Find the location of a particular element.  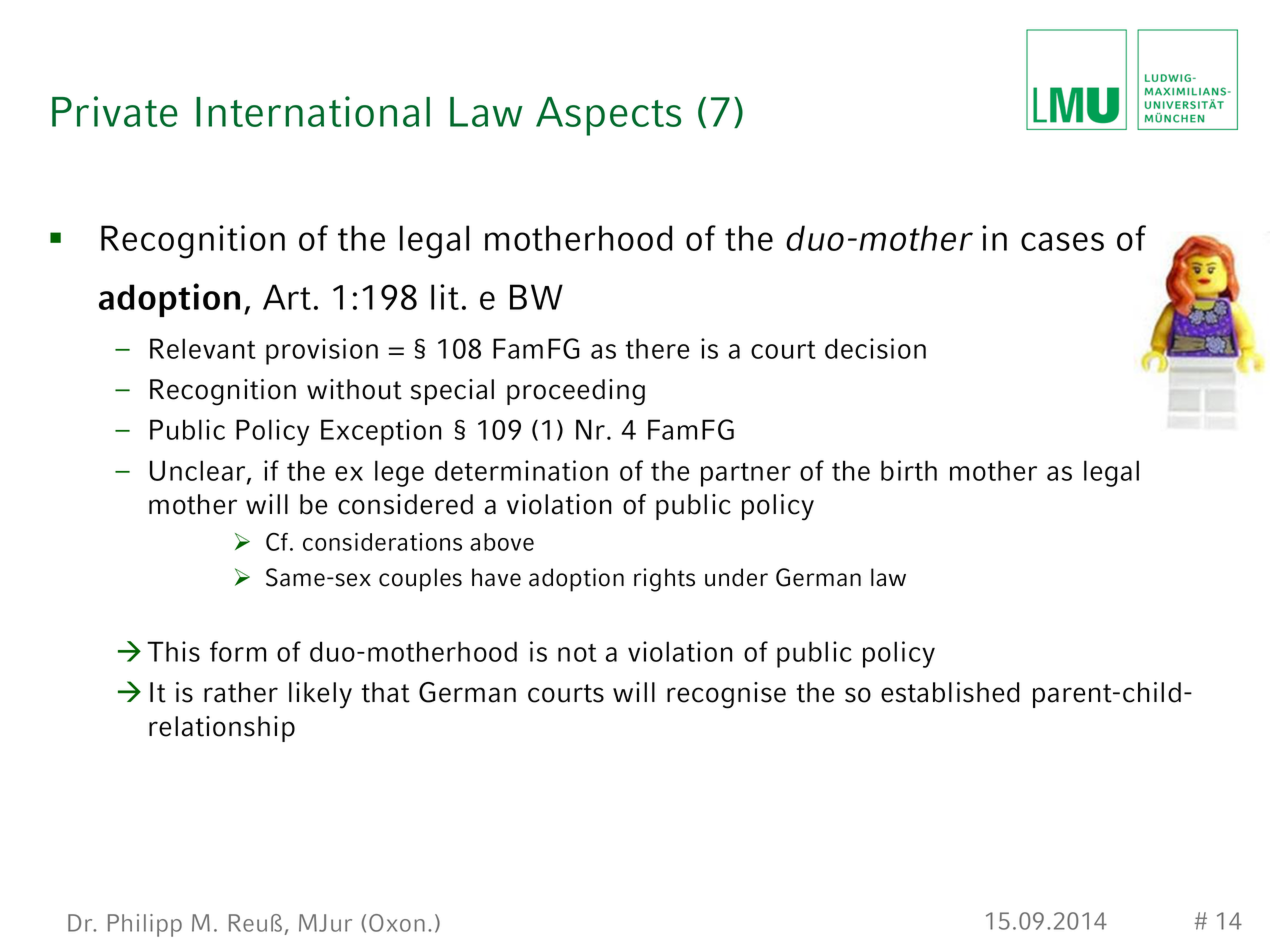

Philipp is located at coordinates (145, 925).
